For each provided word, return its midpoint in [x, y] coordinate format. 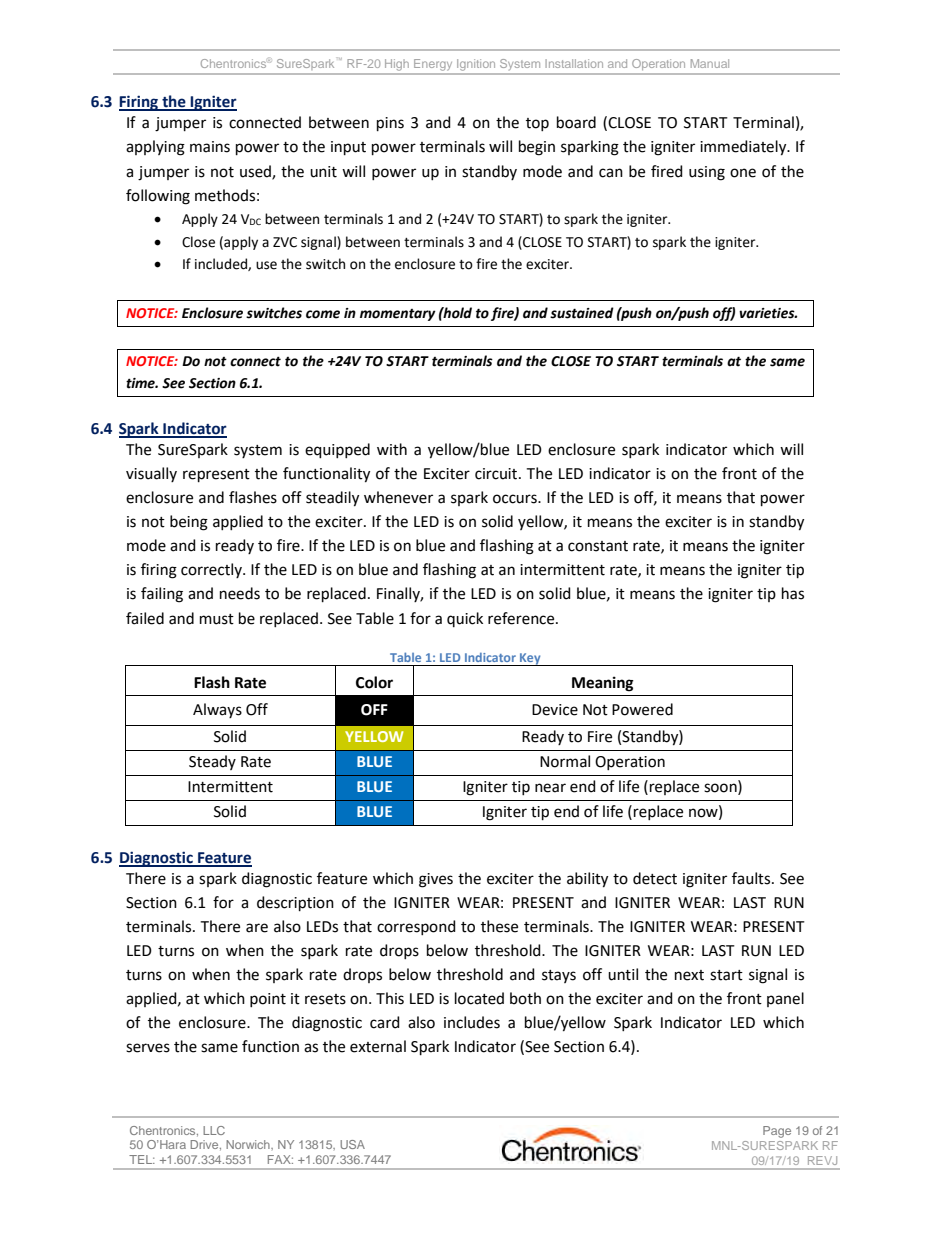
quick [465, 619]
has [793, 593]
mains [210, 147]
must [217, 619]
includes [472, 1022]
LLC [214, 1130]
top [537, 124]
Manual [710, 63]
